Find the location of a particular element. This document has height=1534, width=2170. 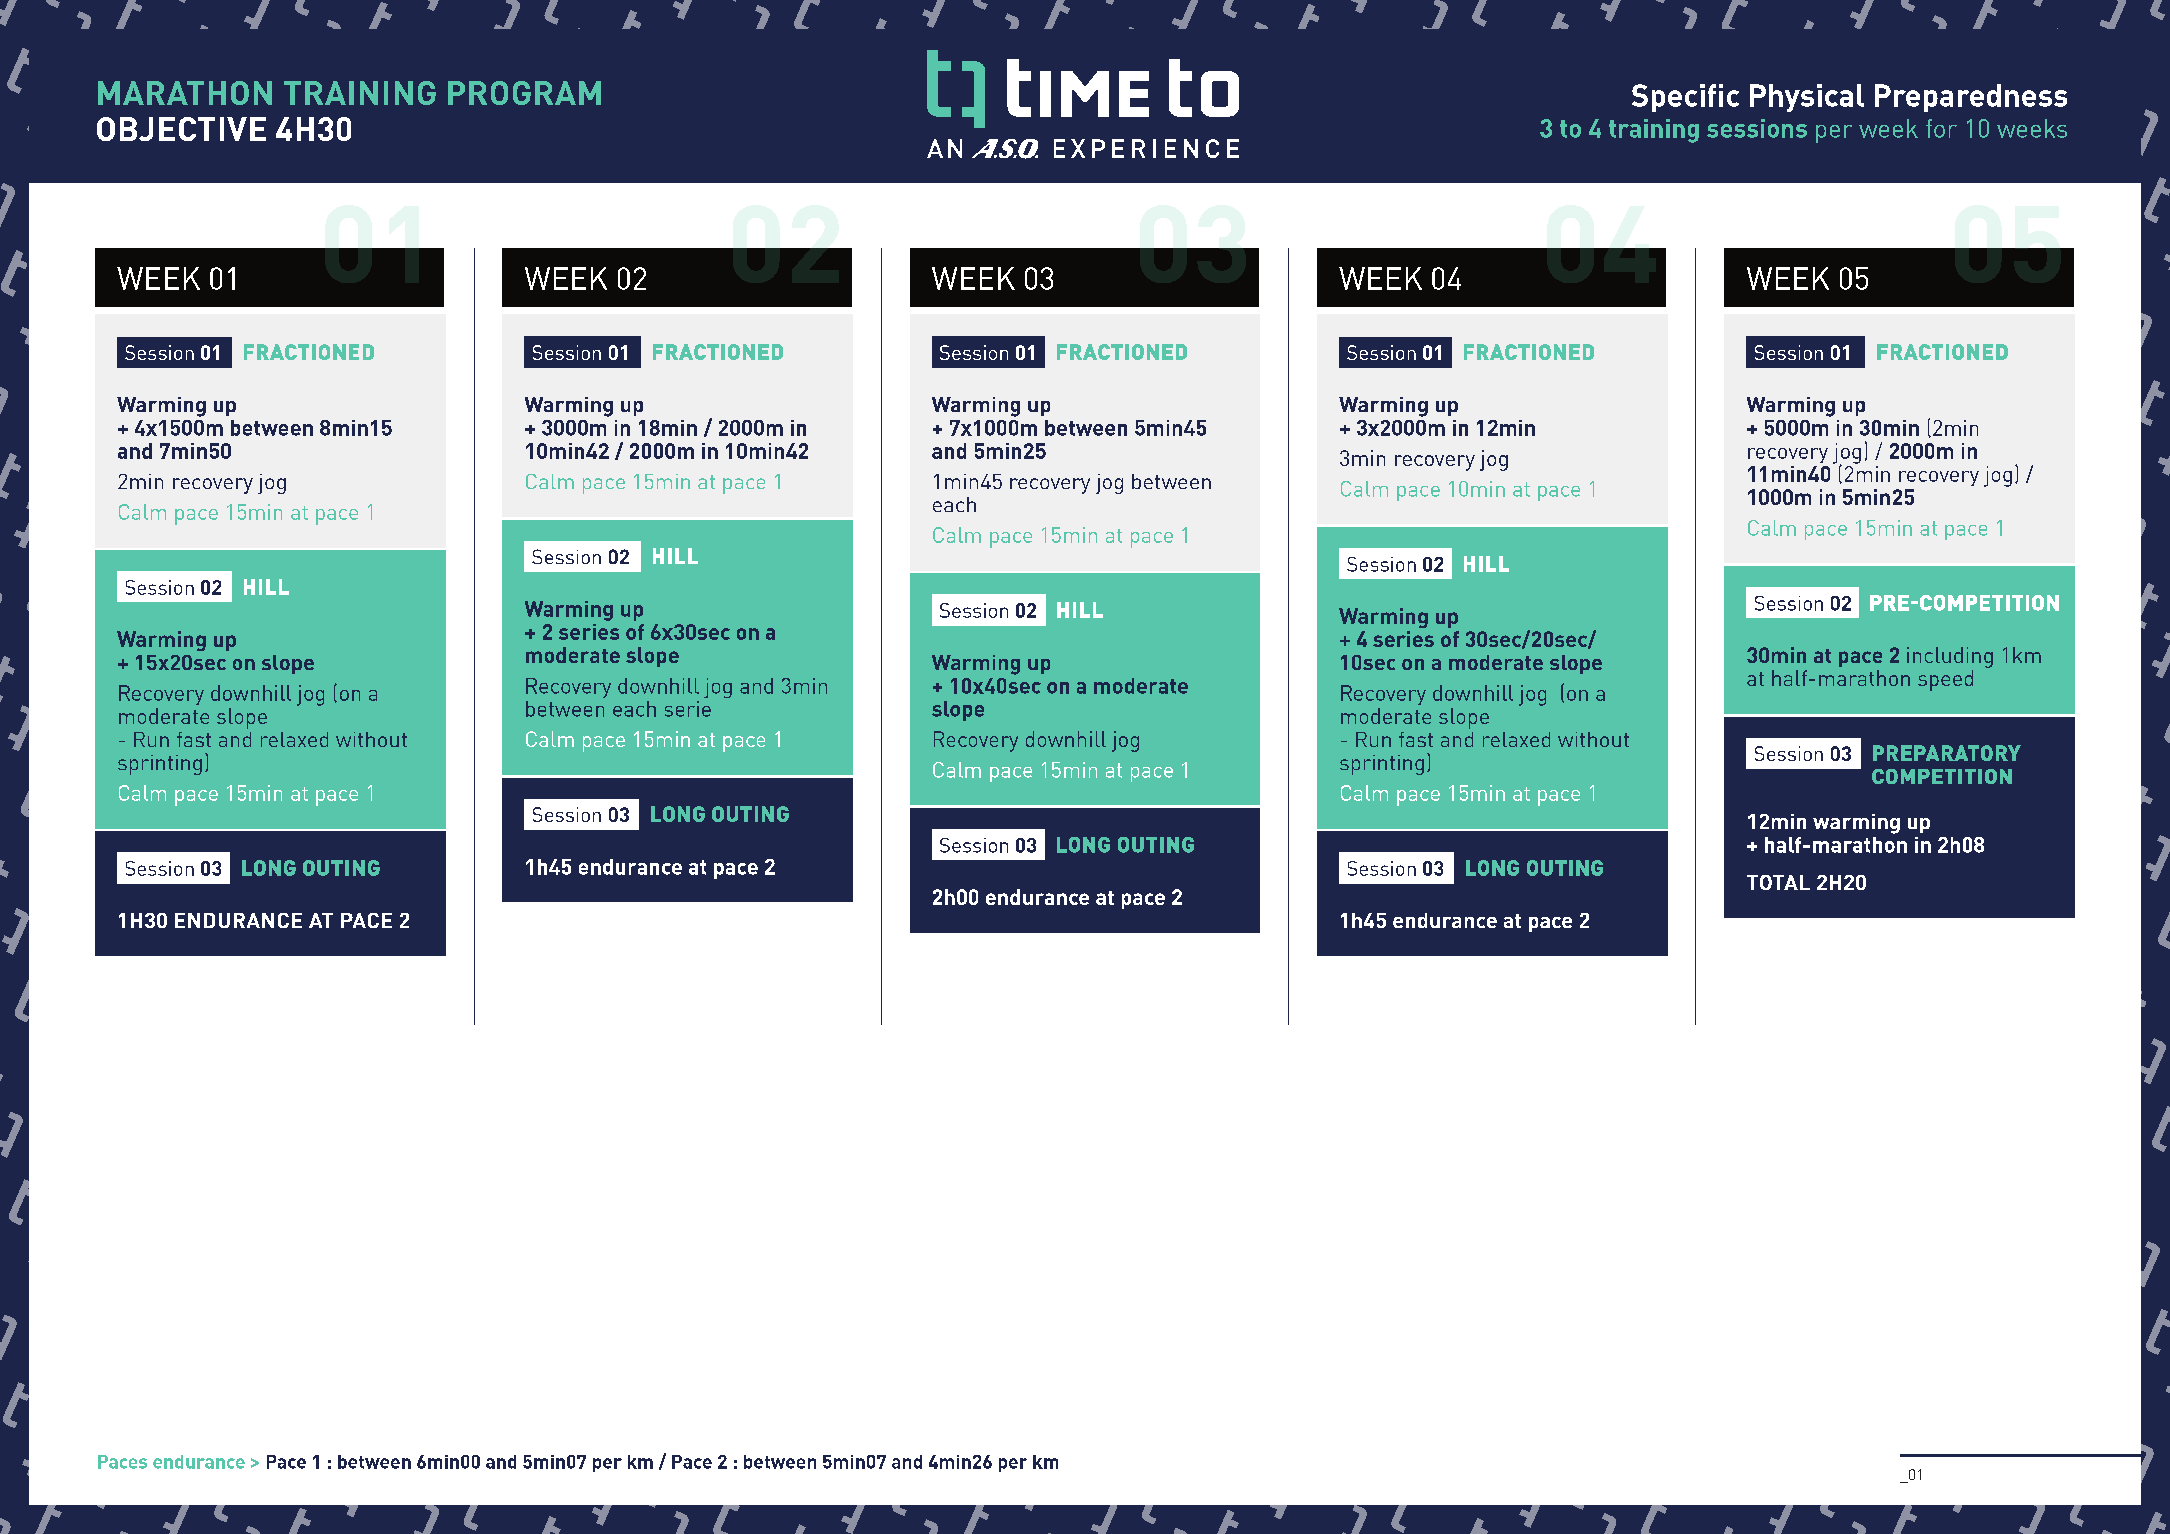

TOTAL is located at coordinates (1778, 882).
